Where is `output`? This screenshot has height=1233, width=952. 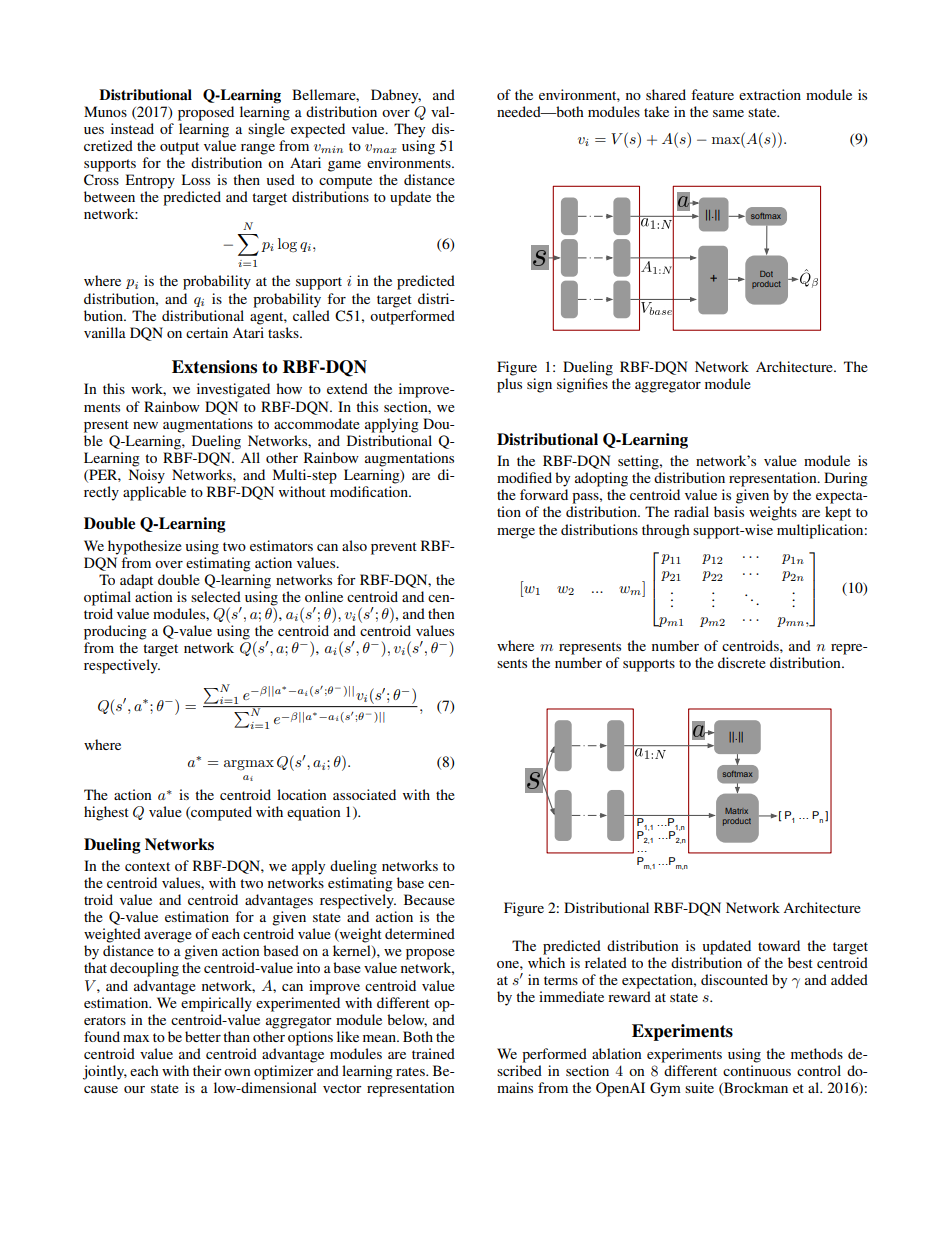
output is located at coordinates (179, 148).
